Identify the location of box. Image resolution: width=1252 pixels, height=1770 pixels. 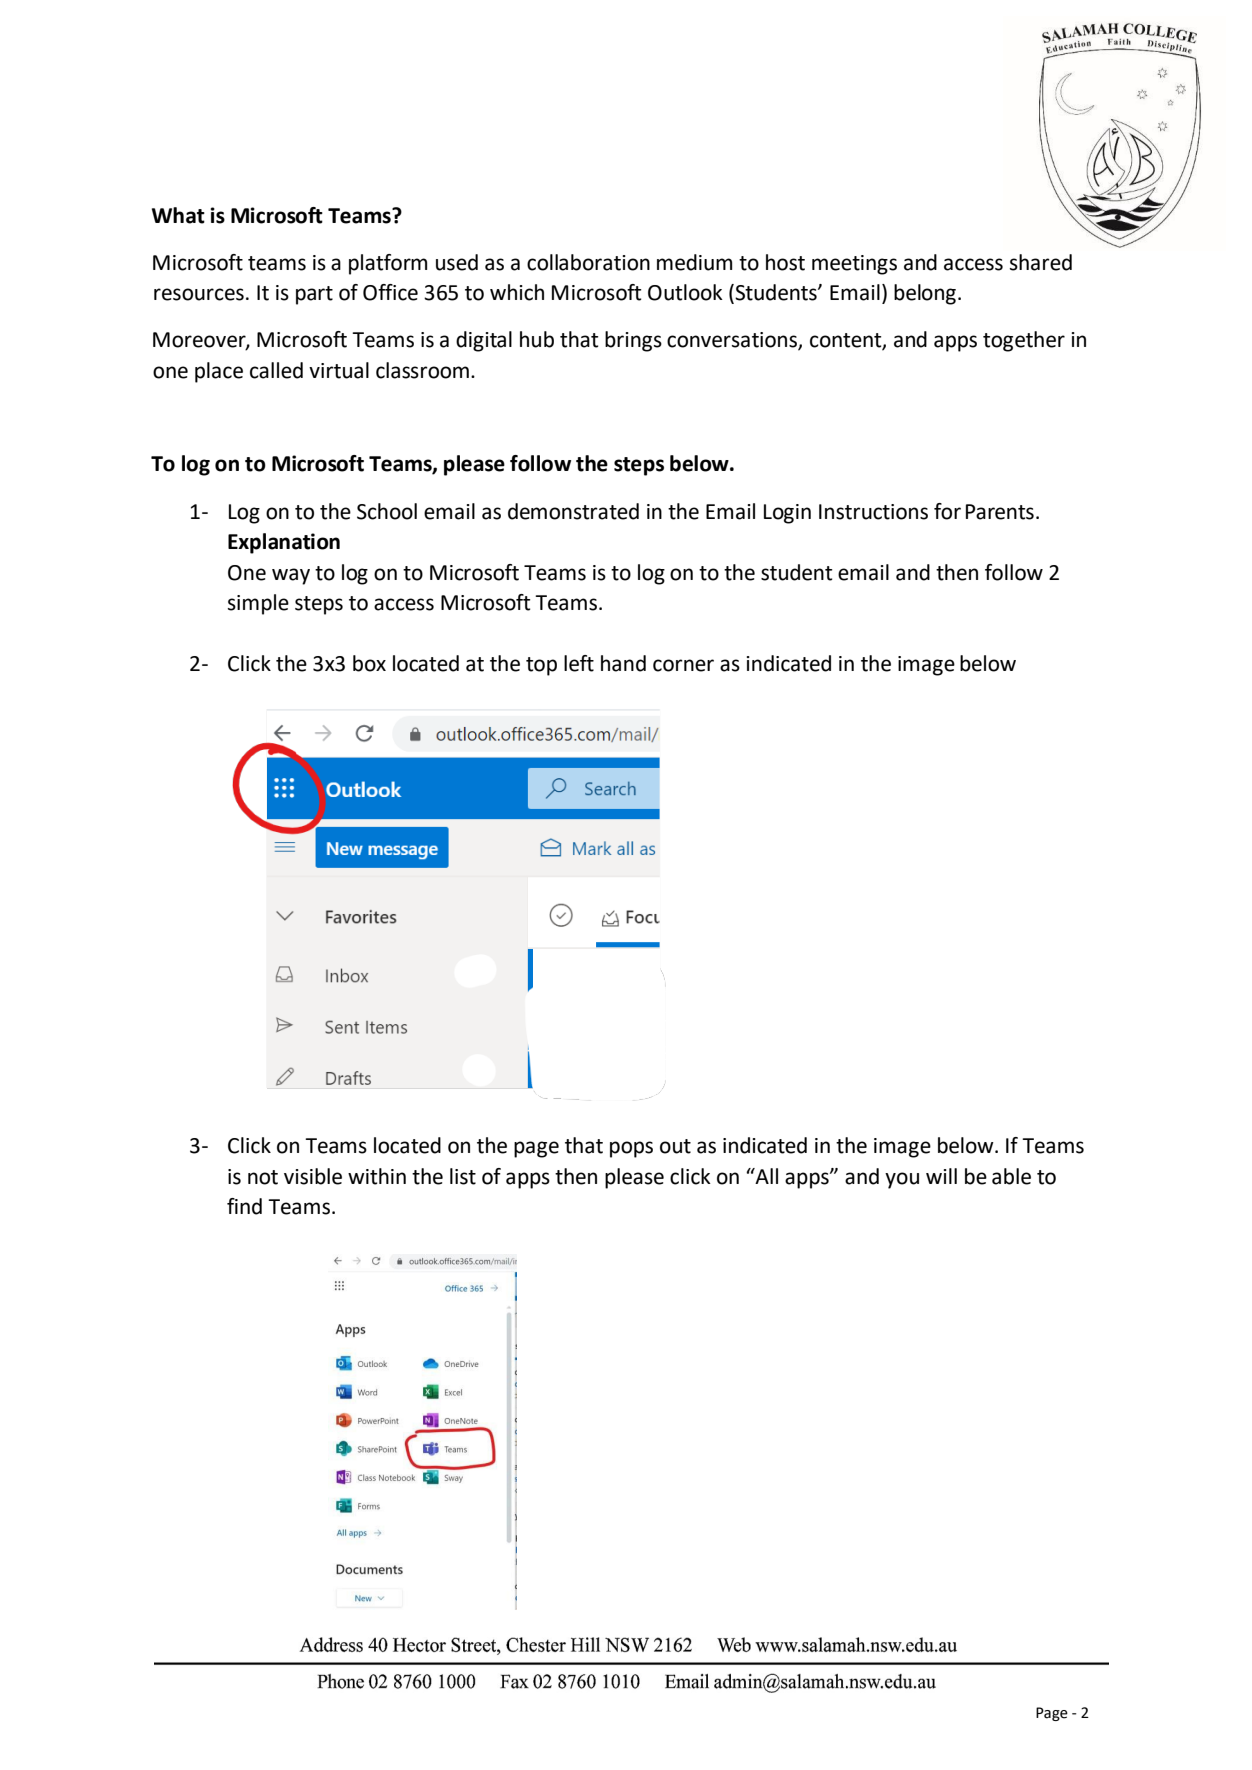
(369, 663).
